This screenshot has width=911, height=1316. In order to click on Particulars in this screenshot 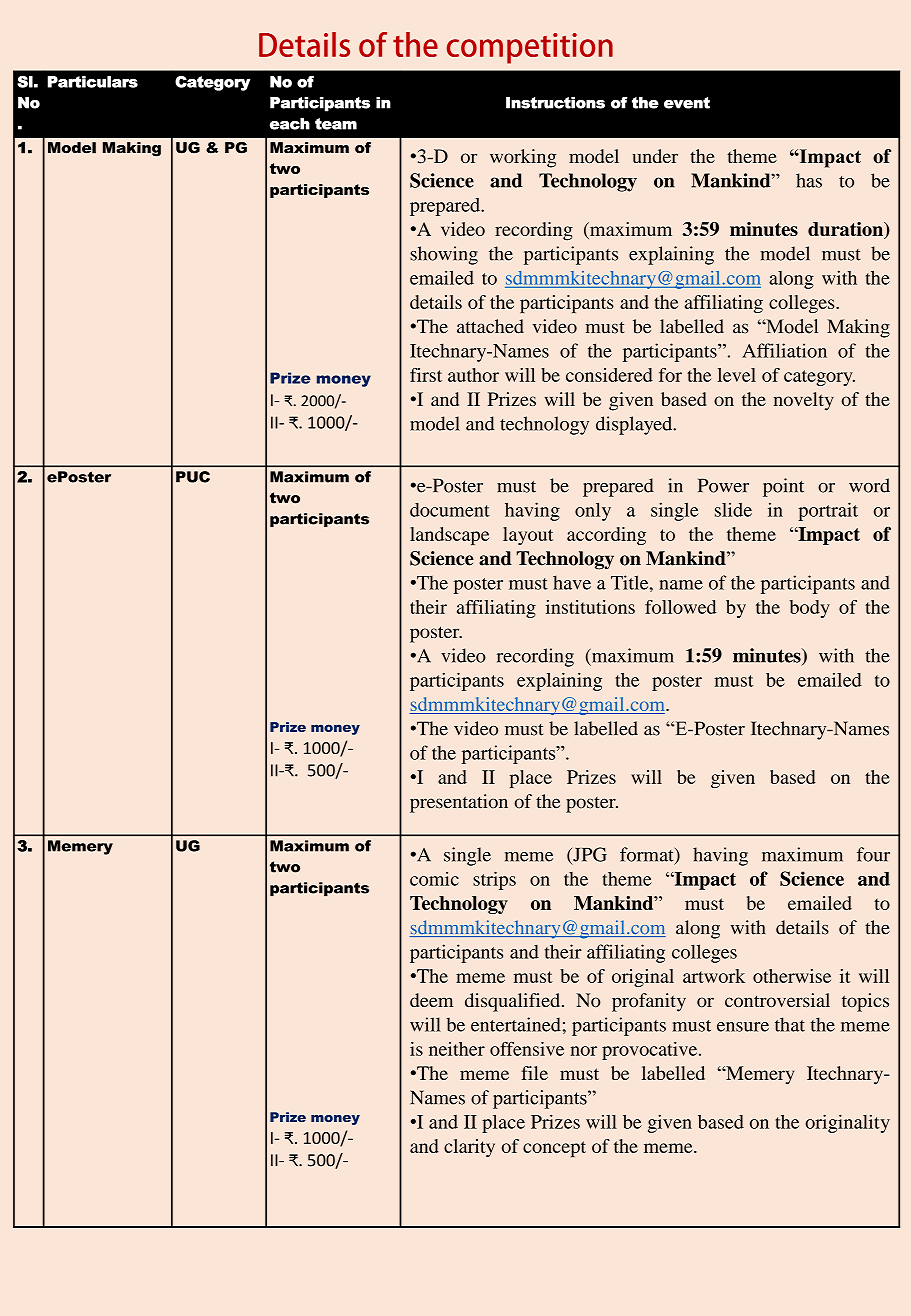, I will do `click(92, 82)`.
